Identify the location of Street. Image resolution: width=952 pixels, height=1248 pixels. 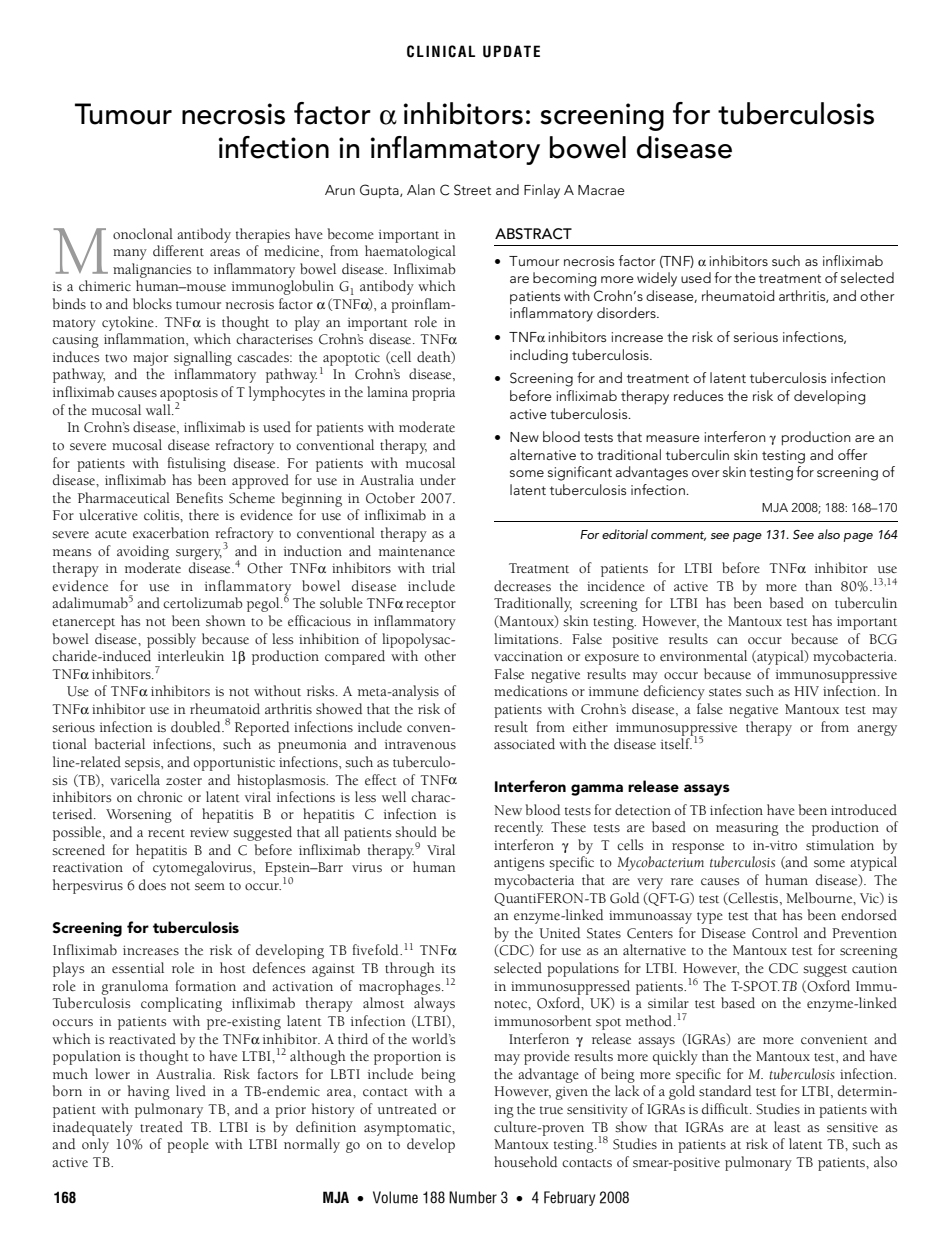
(472, 190).
